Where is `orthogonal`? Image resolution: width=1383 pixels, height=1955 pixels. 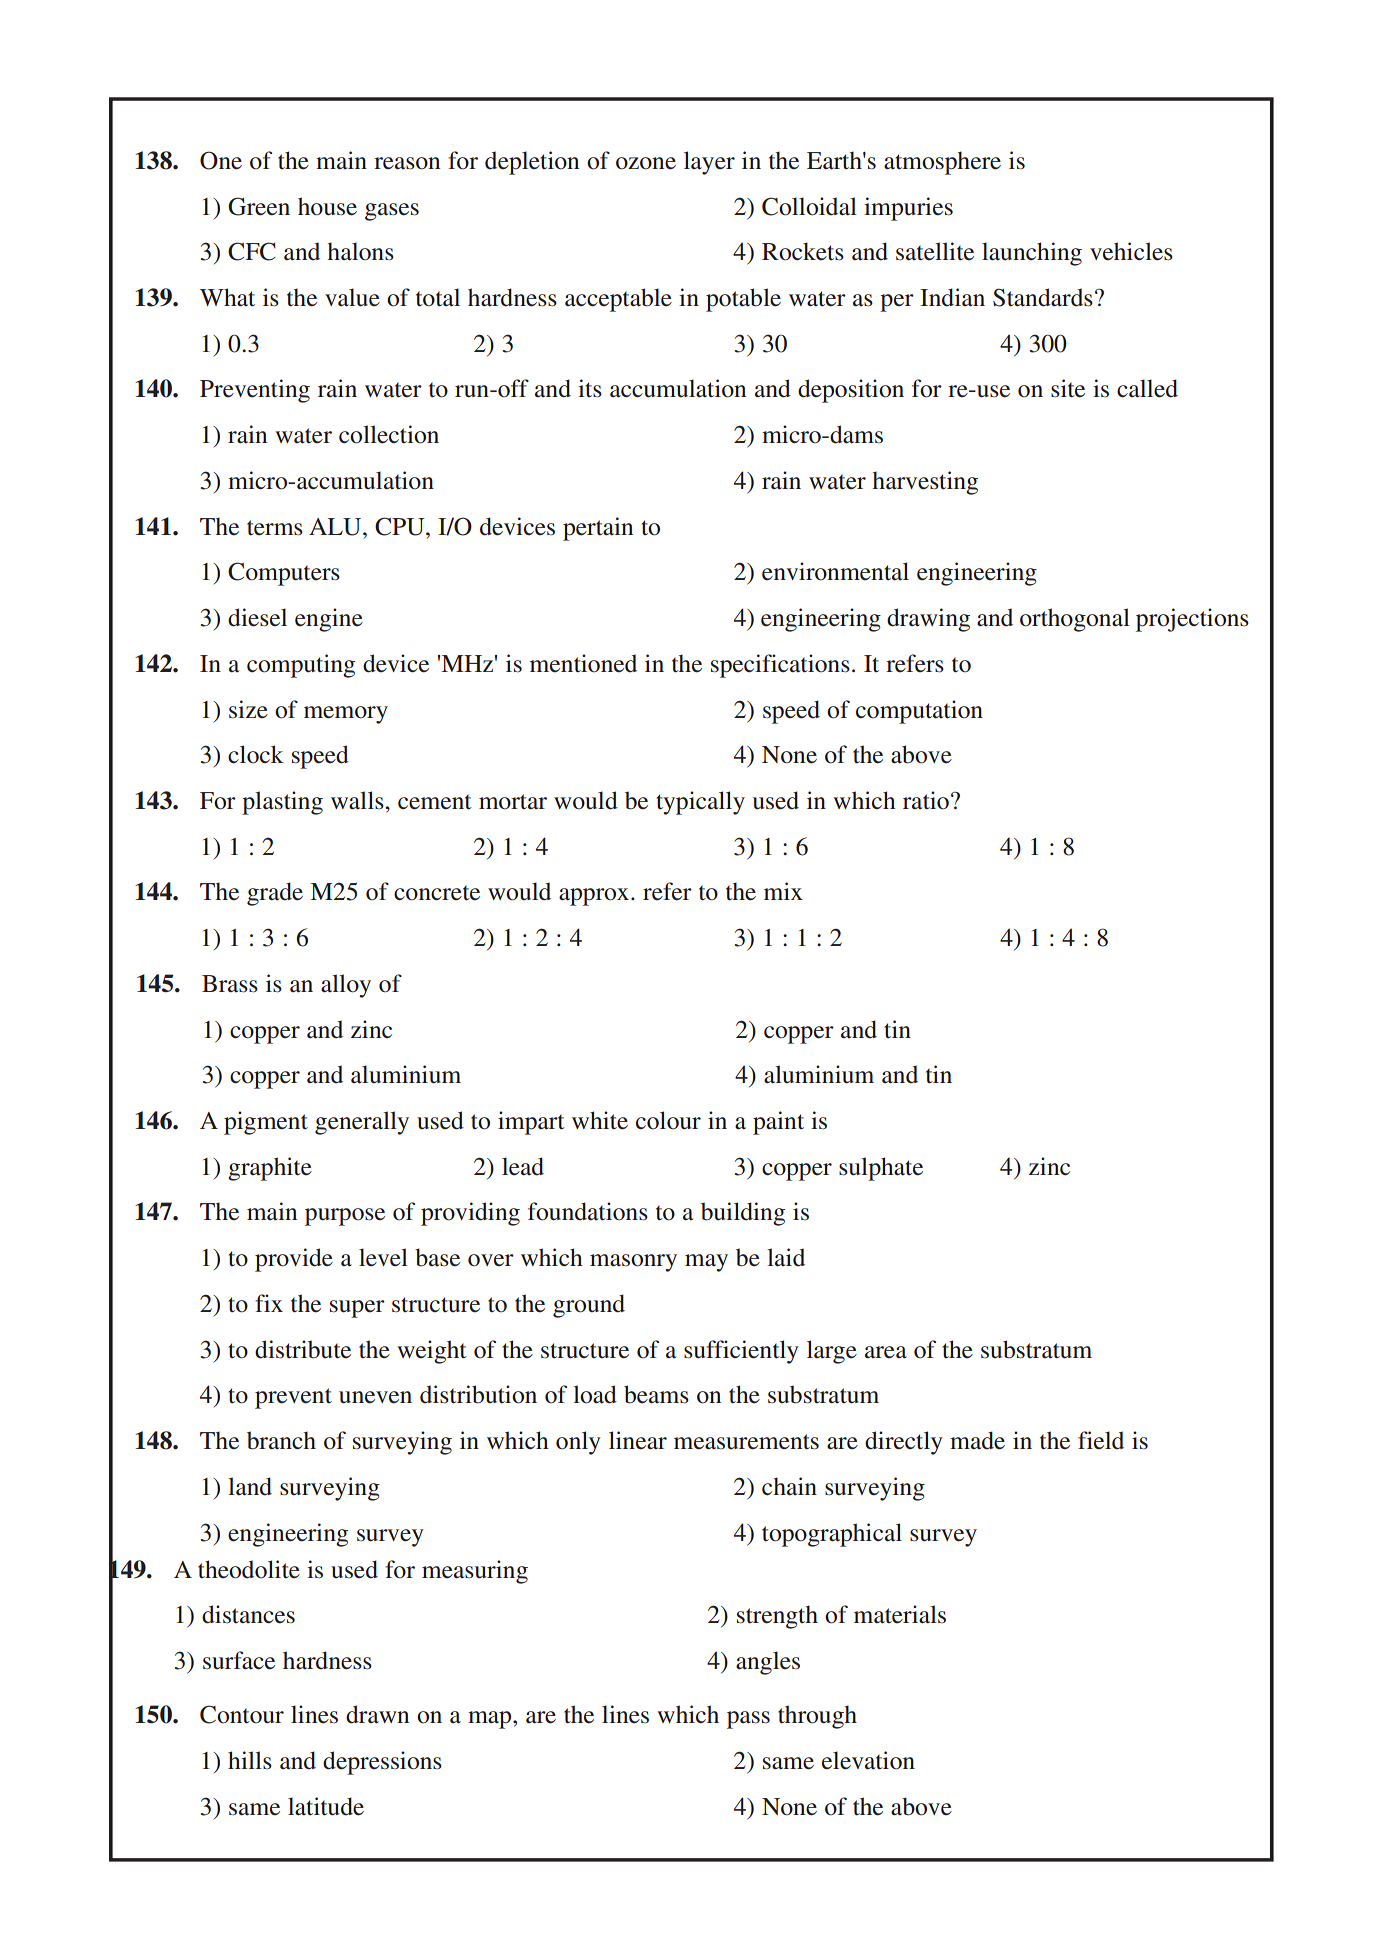
orthogonal is located at coordinates (1075, 620).
